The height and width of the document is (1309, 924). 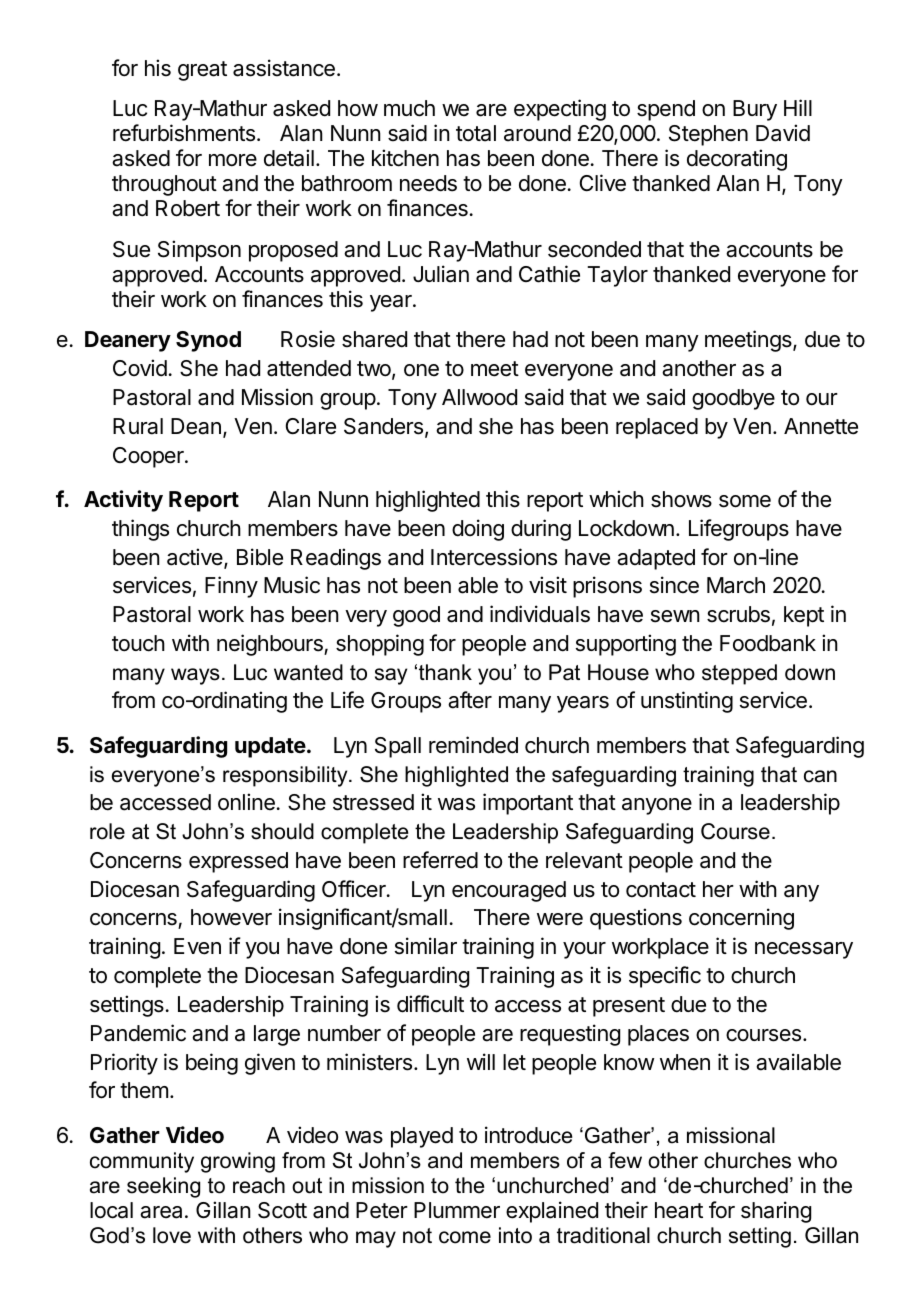 What do you see at coordinates (149, 457) in the document?
I see `Cooper` at bounding box center [149, 457].
